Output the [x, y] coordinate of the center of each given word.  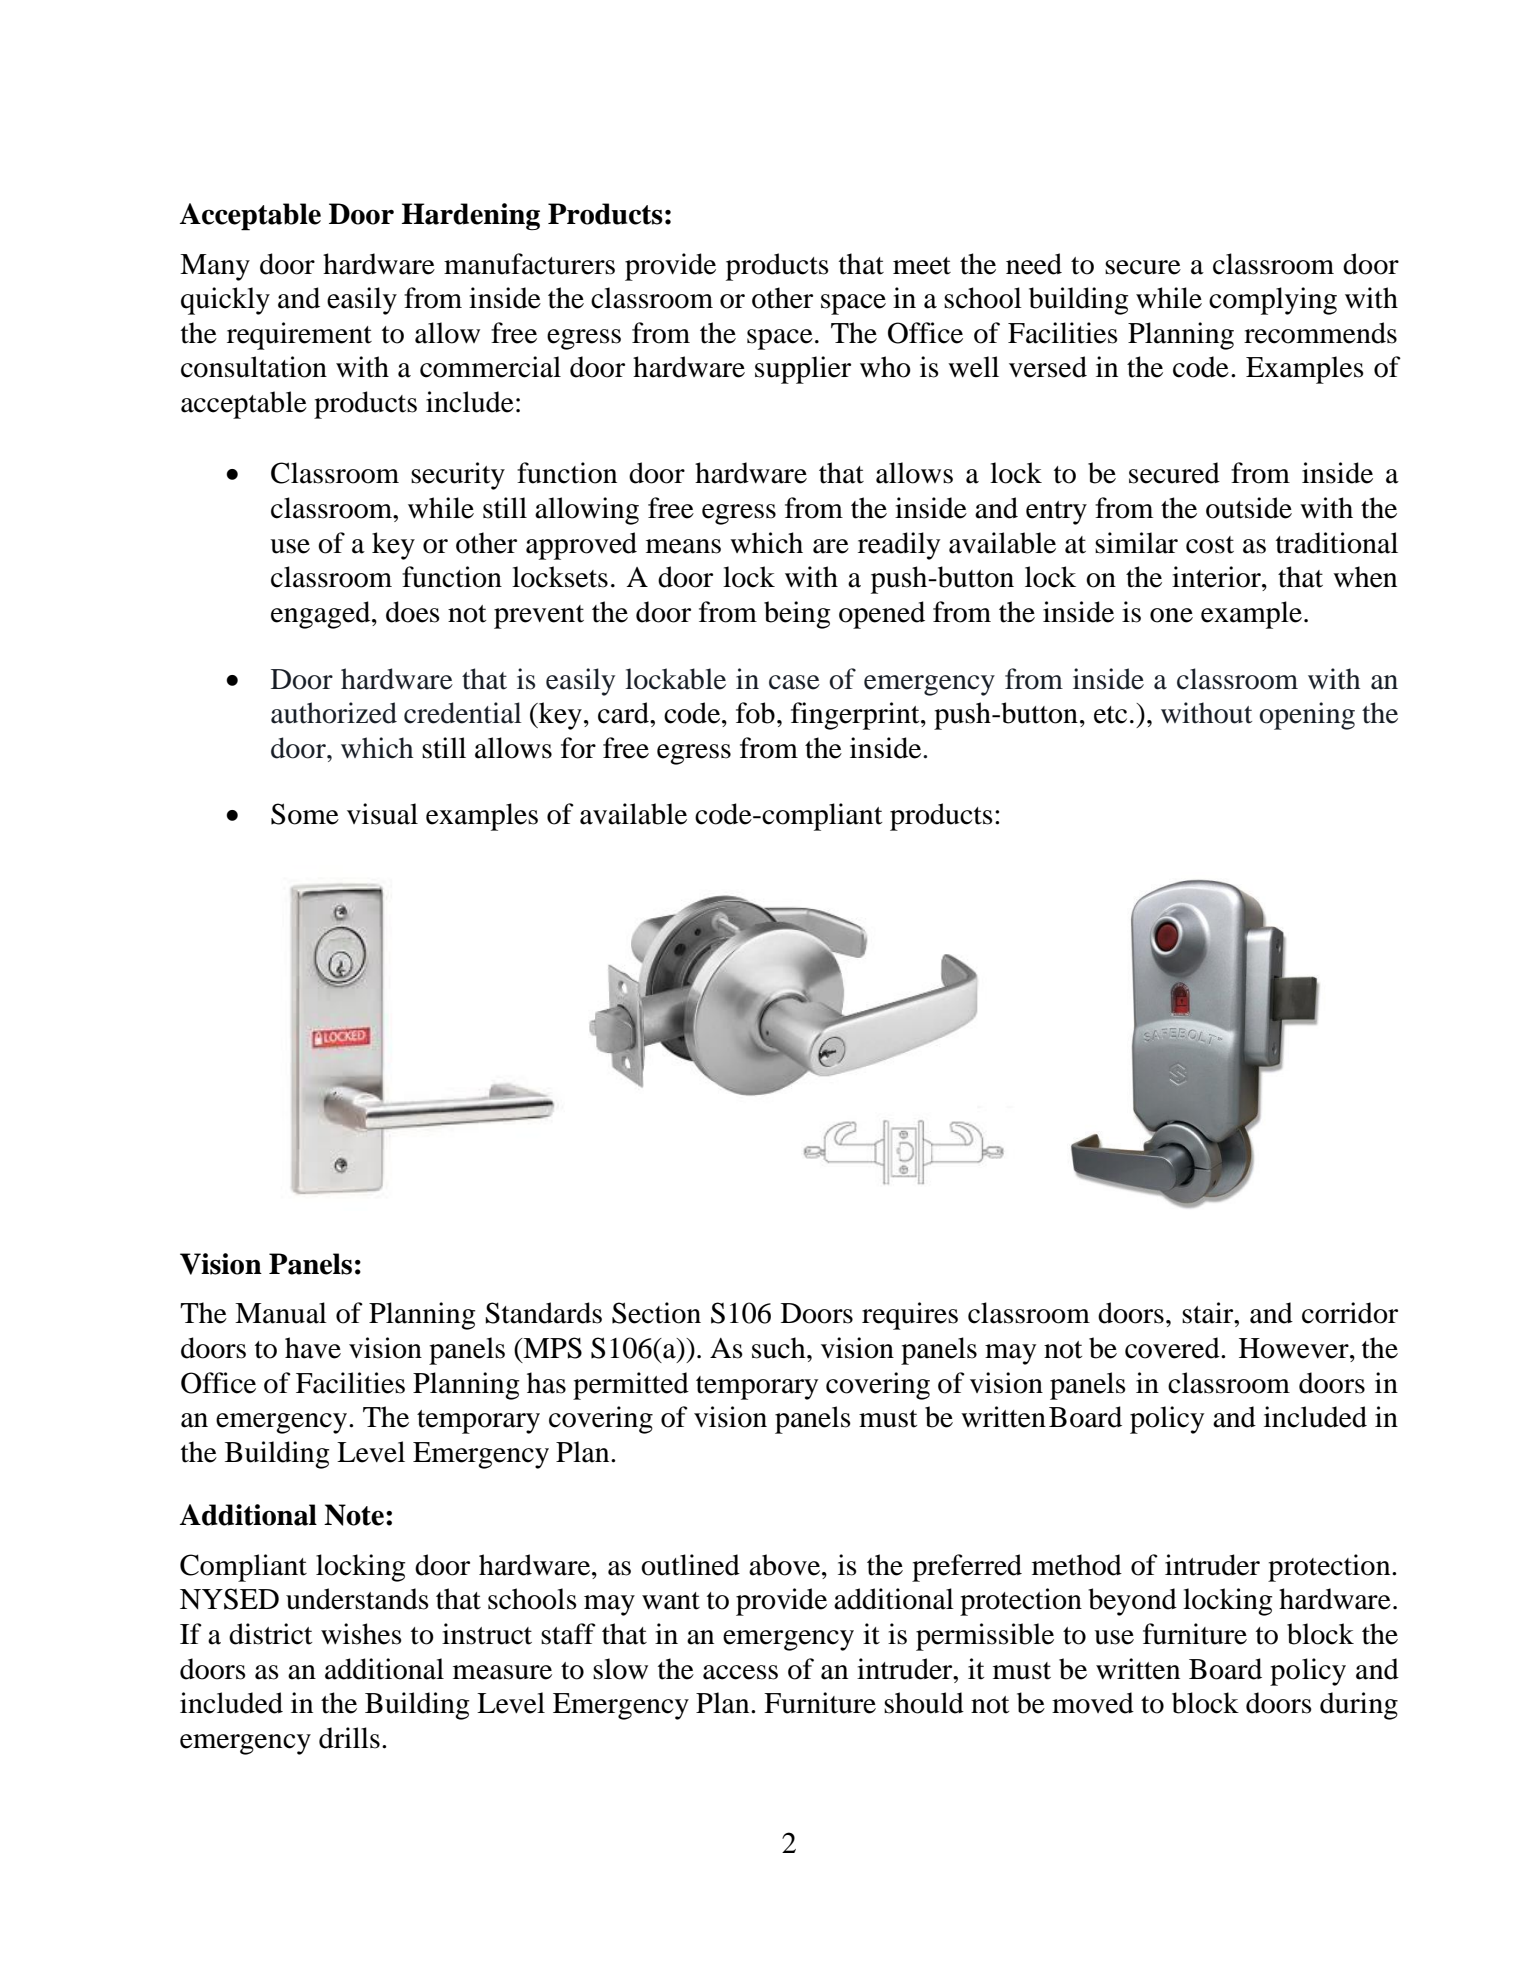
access [740, 1672]
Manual [281, 1313]
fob [755, 713]
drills [349, 1738]
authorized [334, 713]
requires [910, 1316]
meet [922, 266]
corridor [1350, 1313]
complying [1273, 301]
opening [1307, 716]
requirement [299, 336]
